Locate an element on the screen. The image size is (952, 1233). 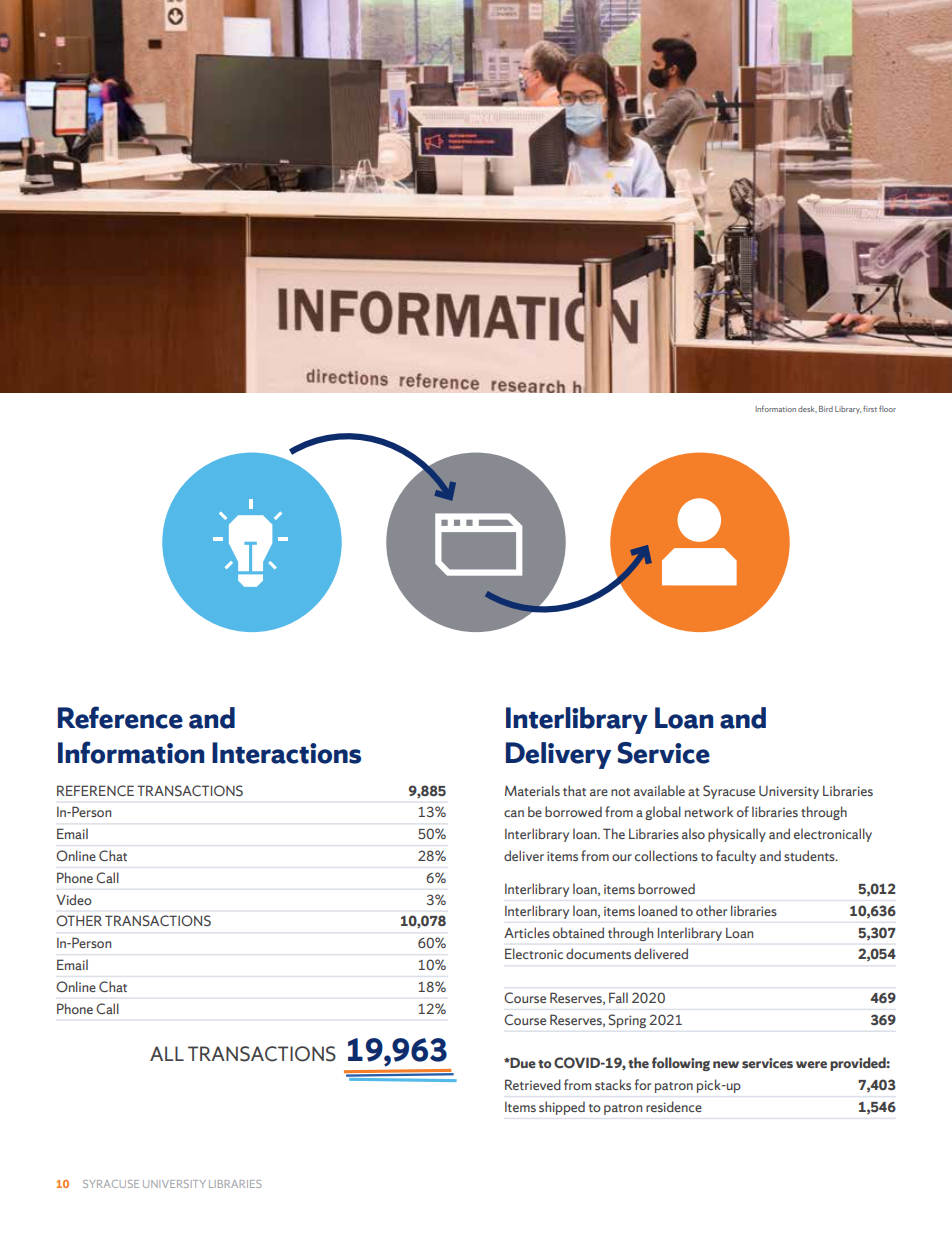
Materials is located at coordinates (532, 790).
